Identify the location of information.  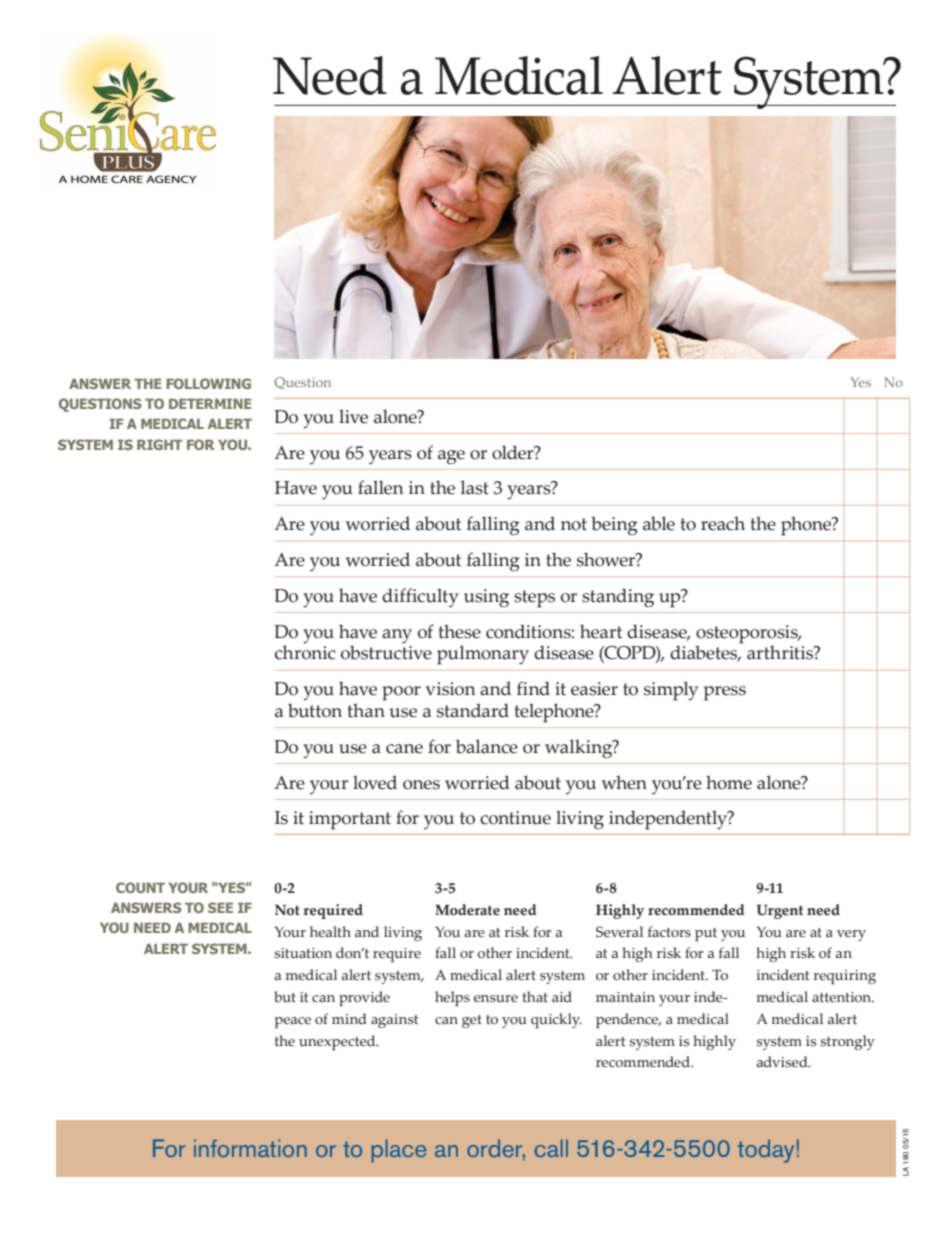
(250, 1148).
